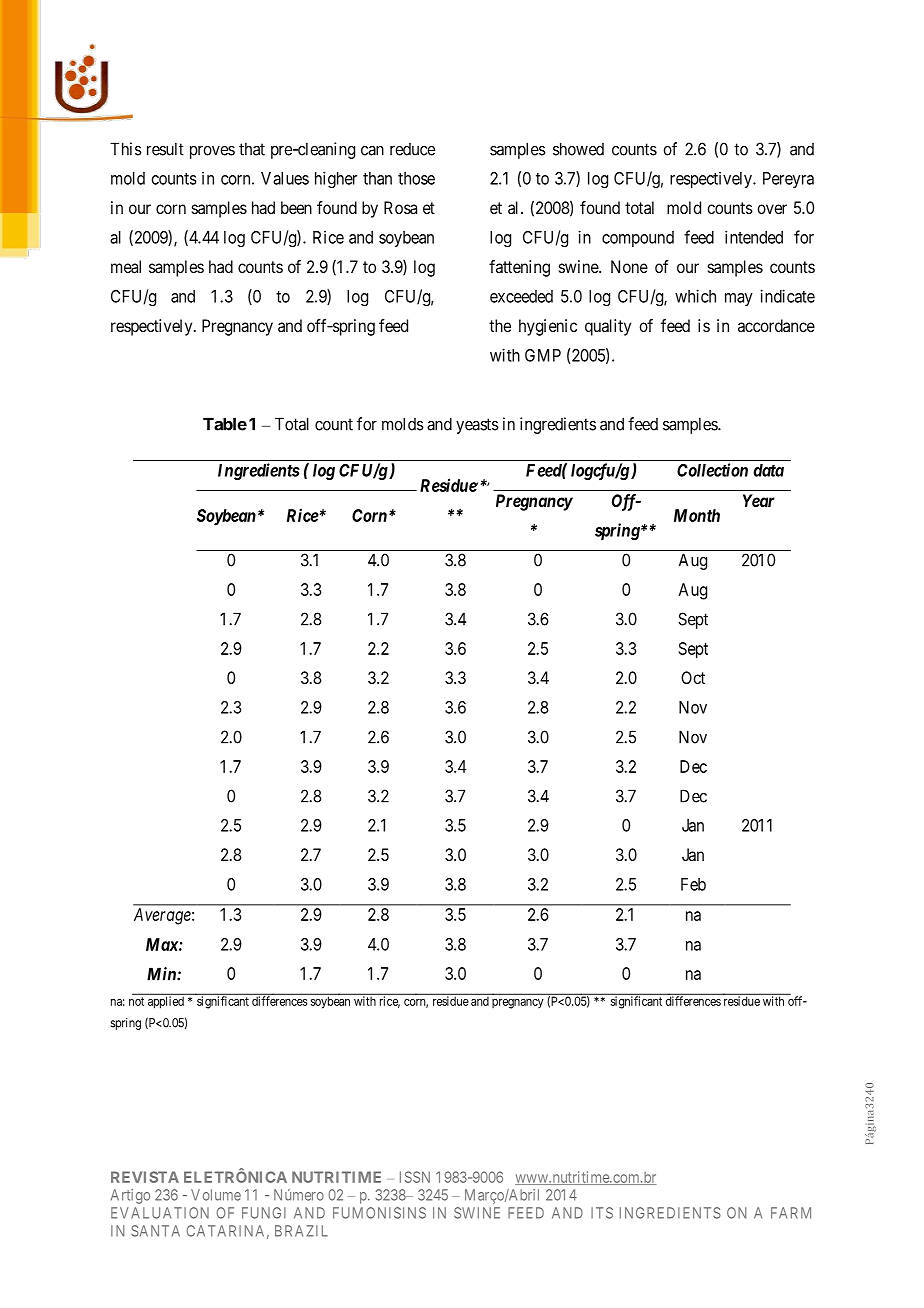  I want to click on FARM, so click(791, 1213).
